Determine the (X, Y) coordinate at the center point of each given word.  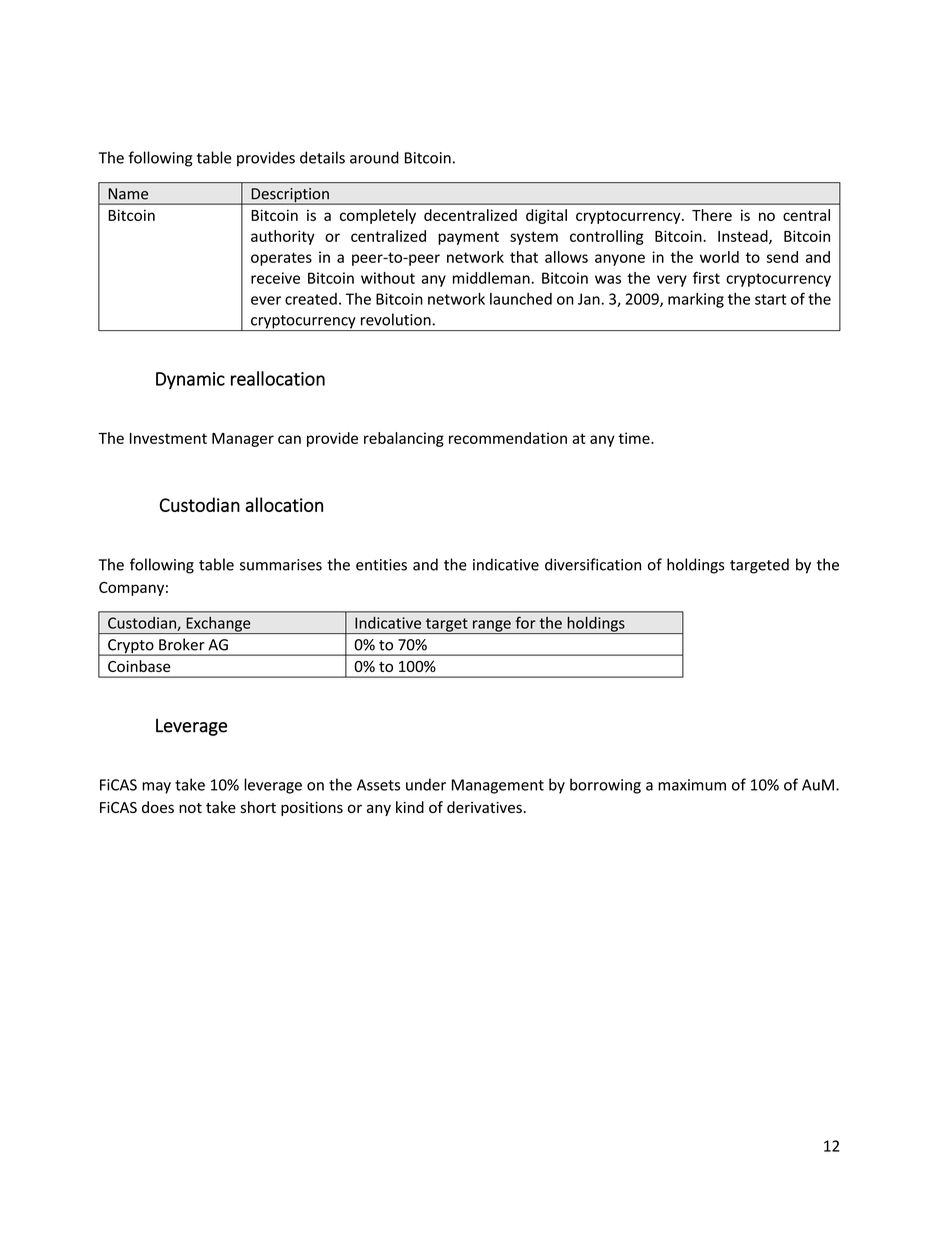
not (190, 808)
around (374, 157)
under (426, 784)
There (712, 215)
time (635, 438)
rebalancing (404, 439)
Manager (243, 440)
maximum (692, 785)
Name (128, 194)
